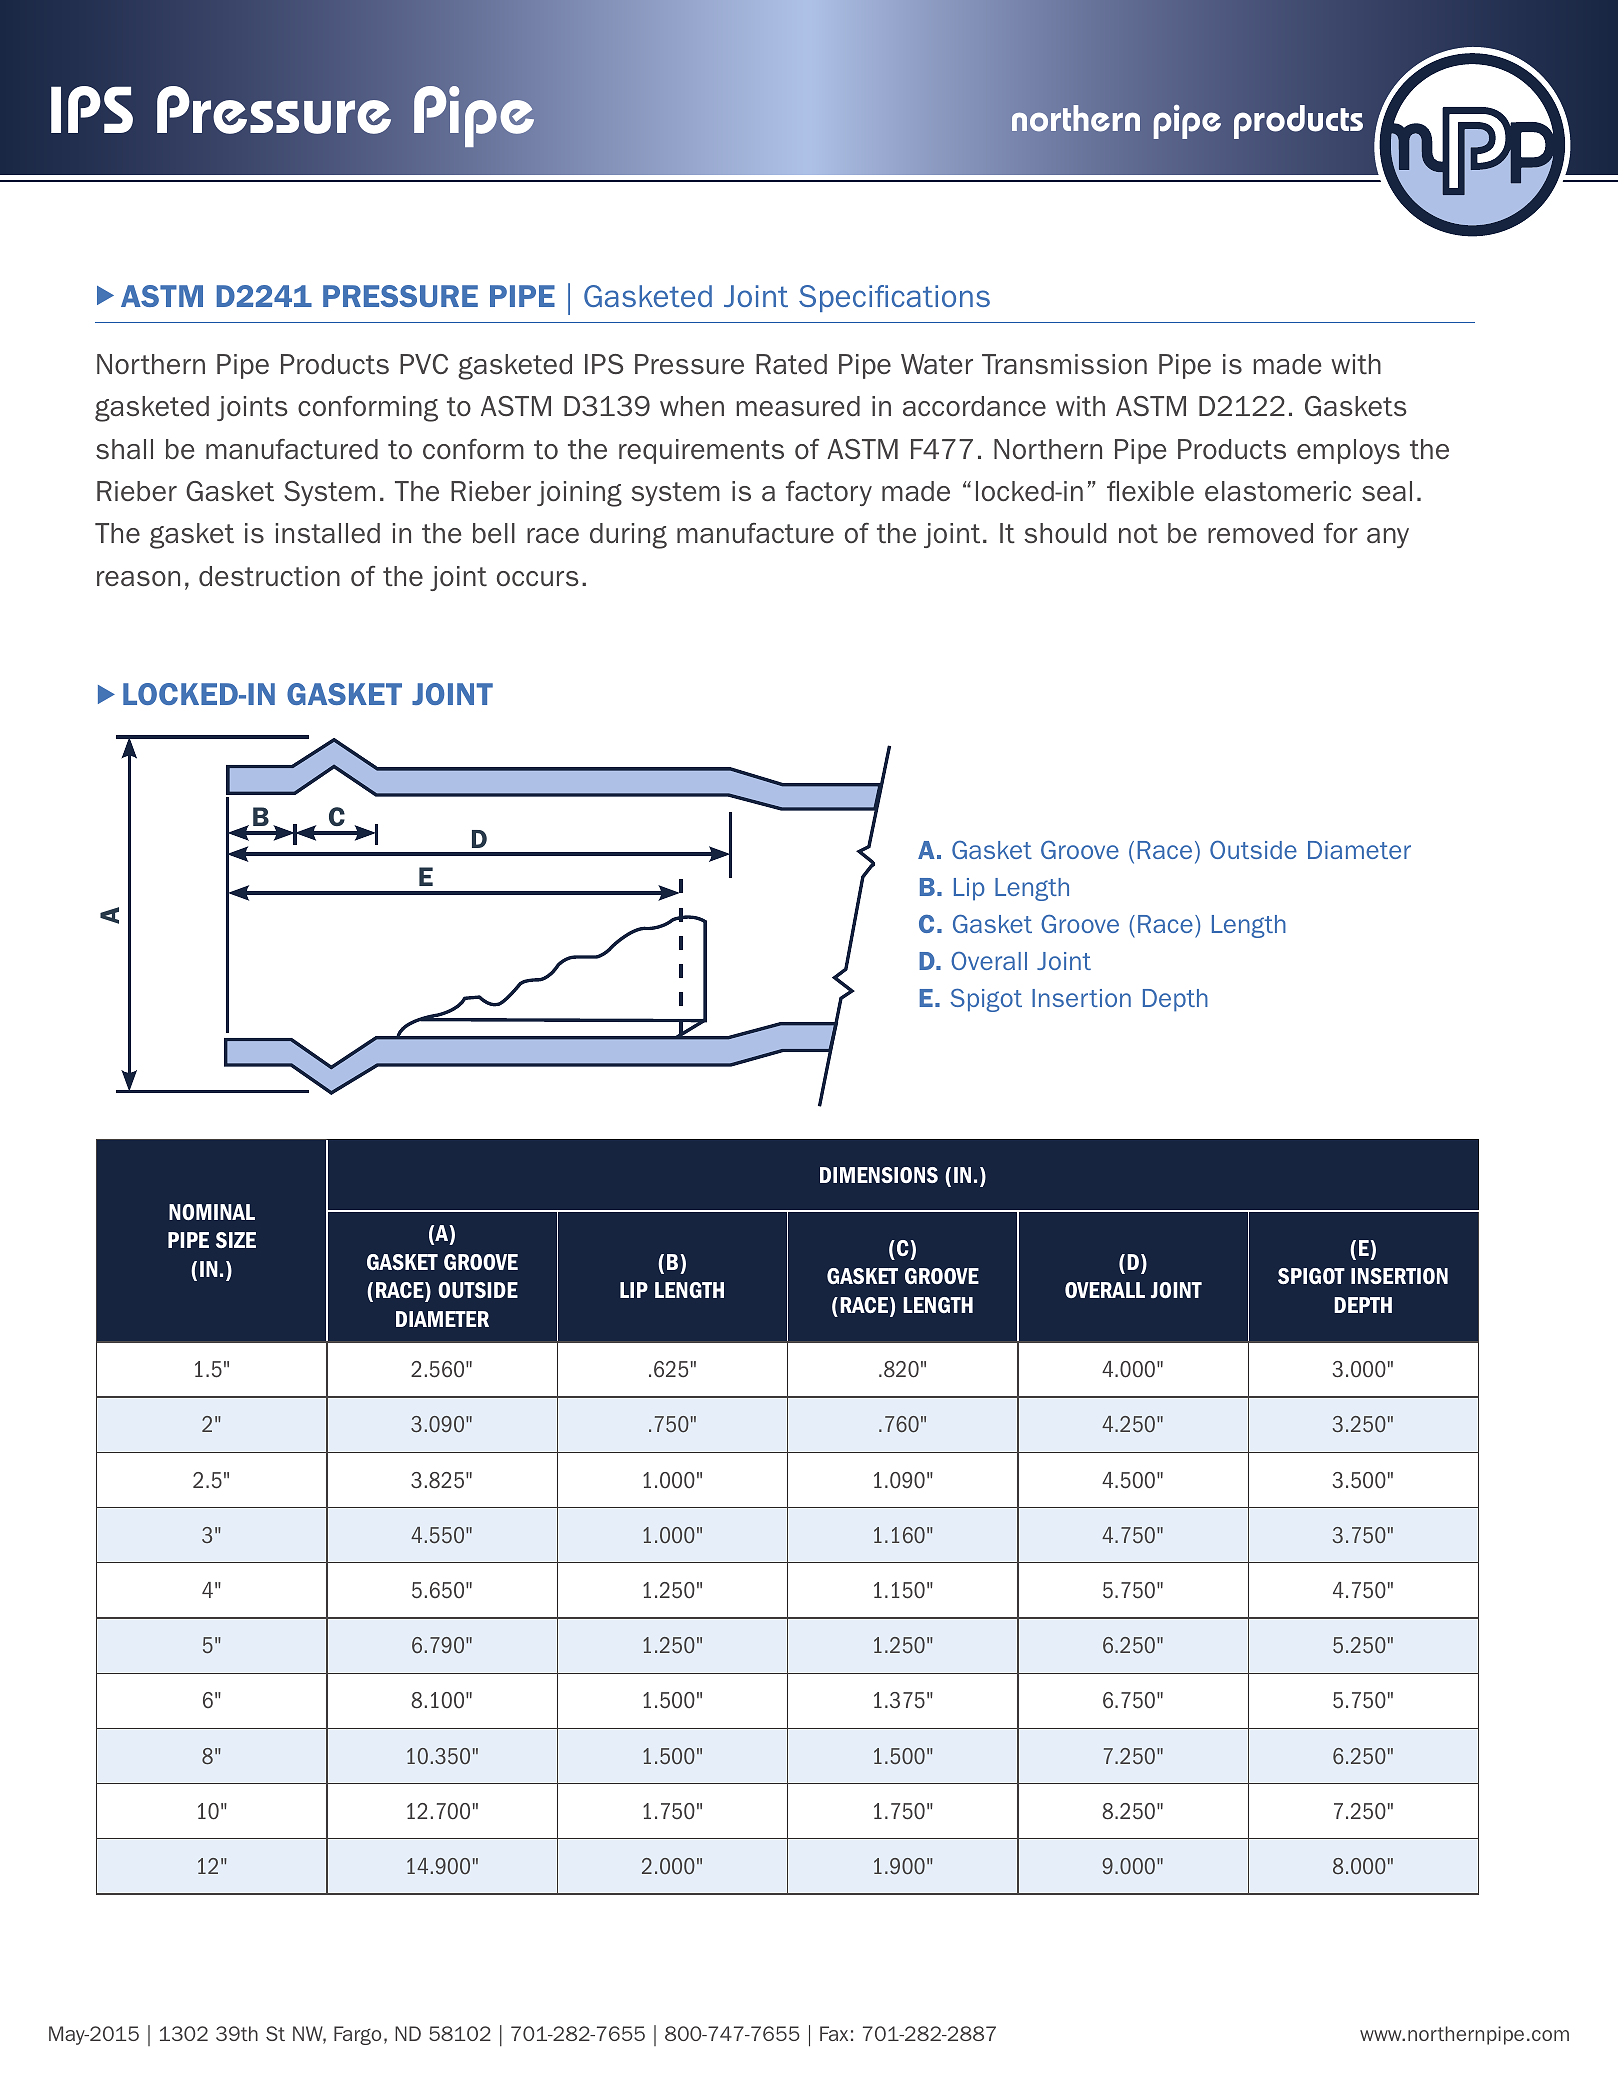  I want to click on Rated, so click(791, 364).
